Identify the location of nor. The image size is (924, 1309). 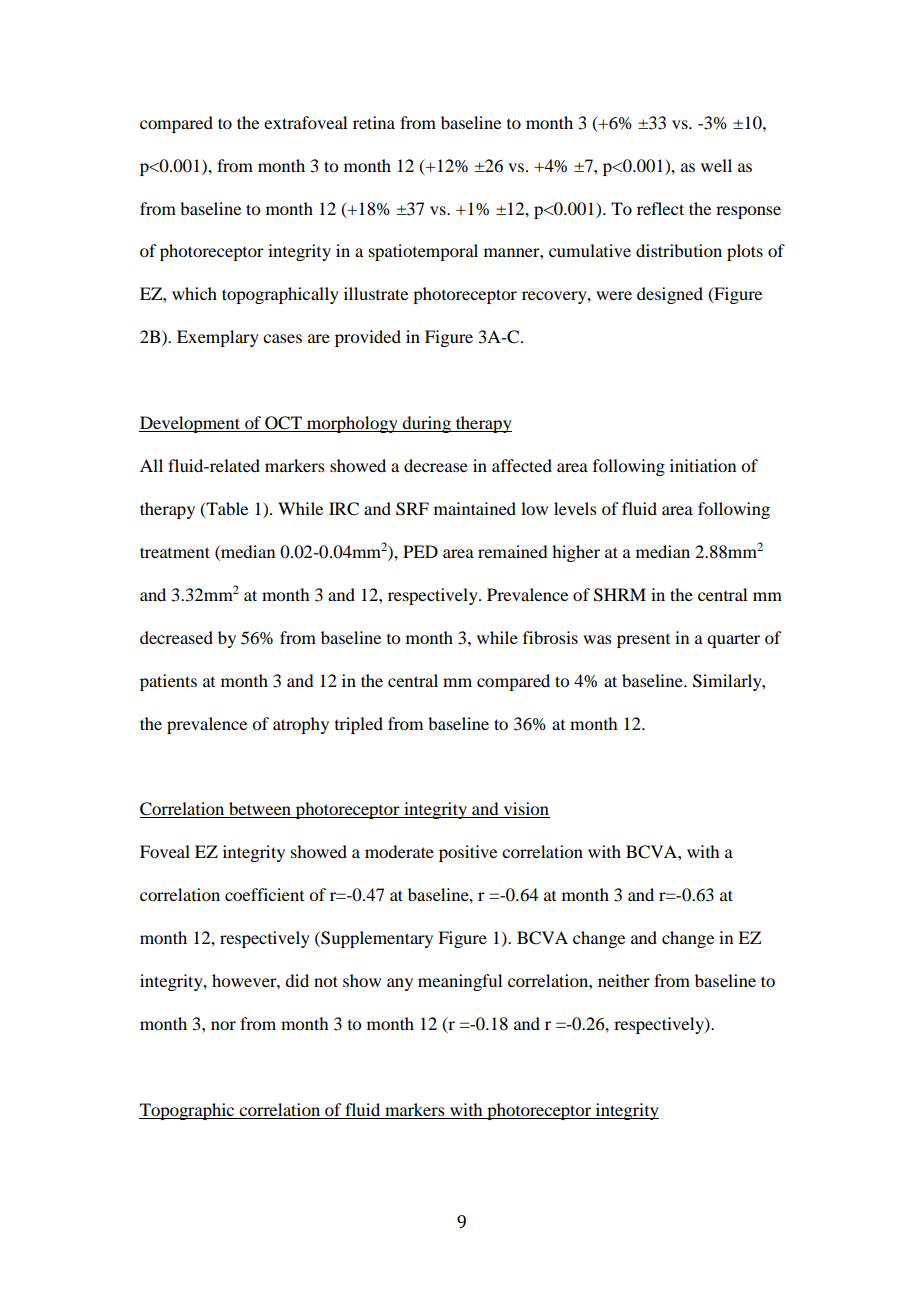
(223, 1025).
